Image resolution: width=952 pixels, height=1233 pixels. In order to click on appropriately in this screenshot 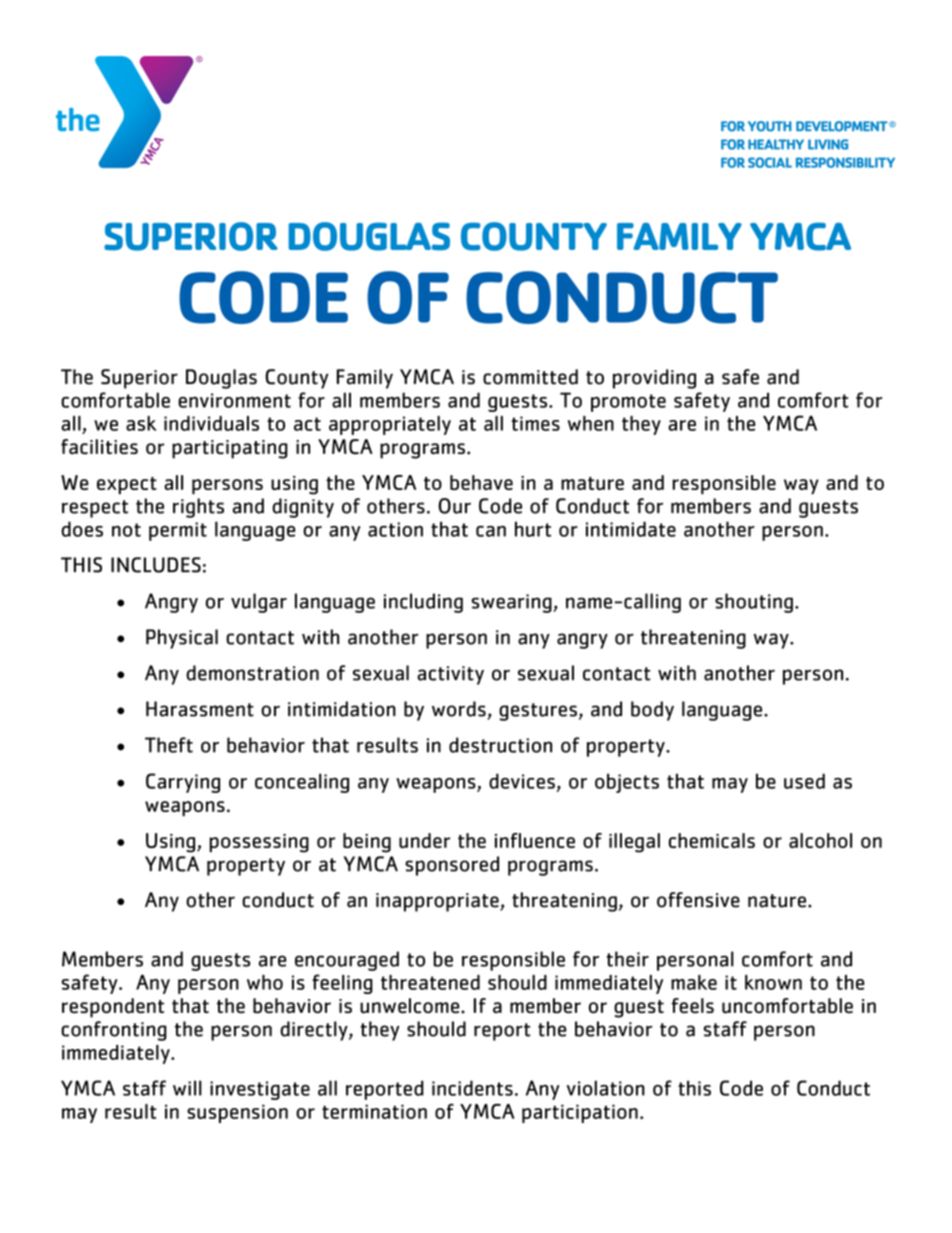, I will do `click(390, 425)`.
